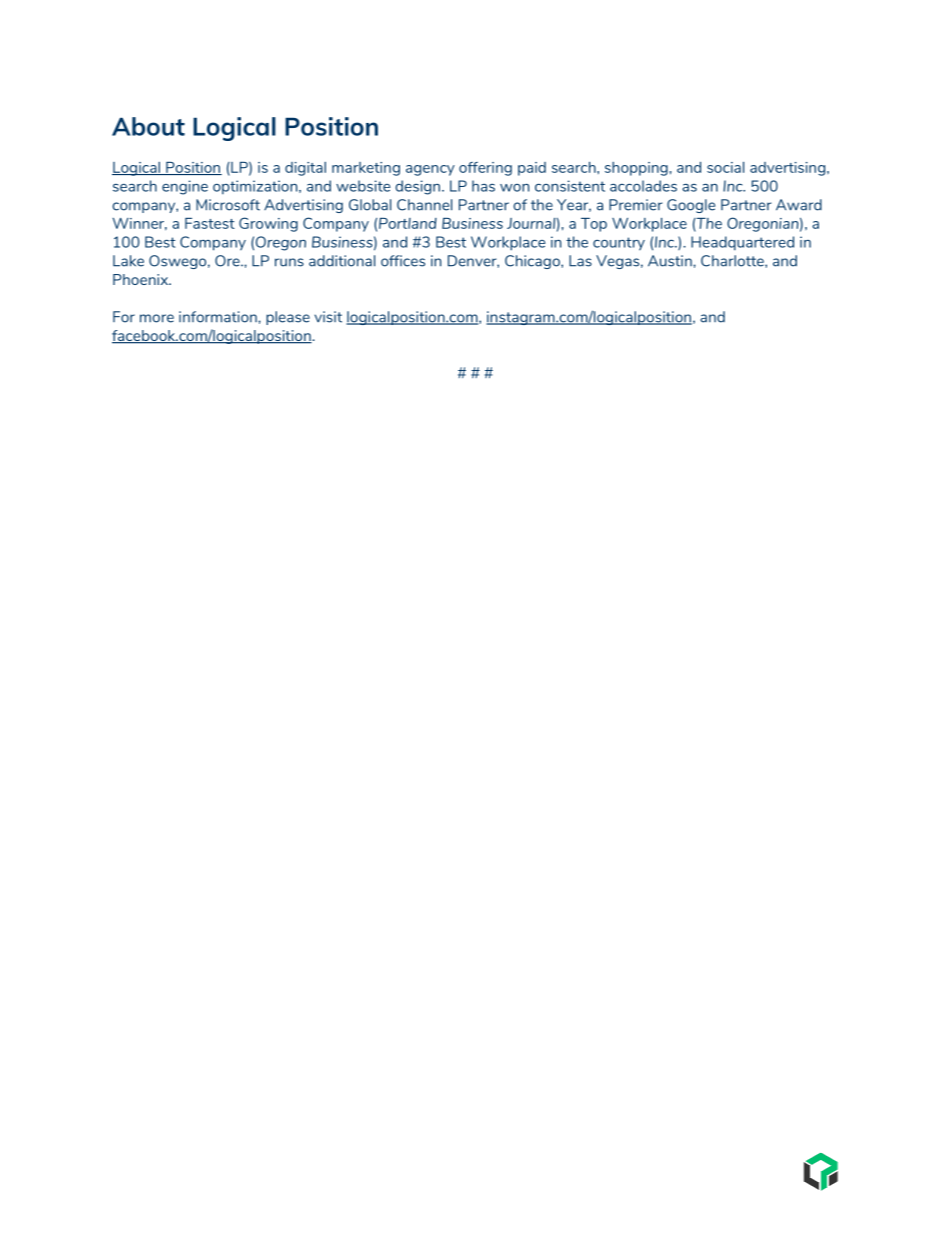  What do you see at coordinates (485, 169) in the screenshot?
I see `offering` at bounding box center [485, 169].
